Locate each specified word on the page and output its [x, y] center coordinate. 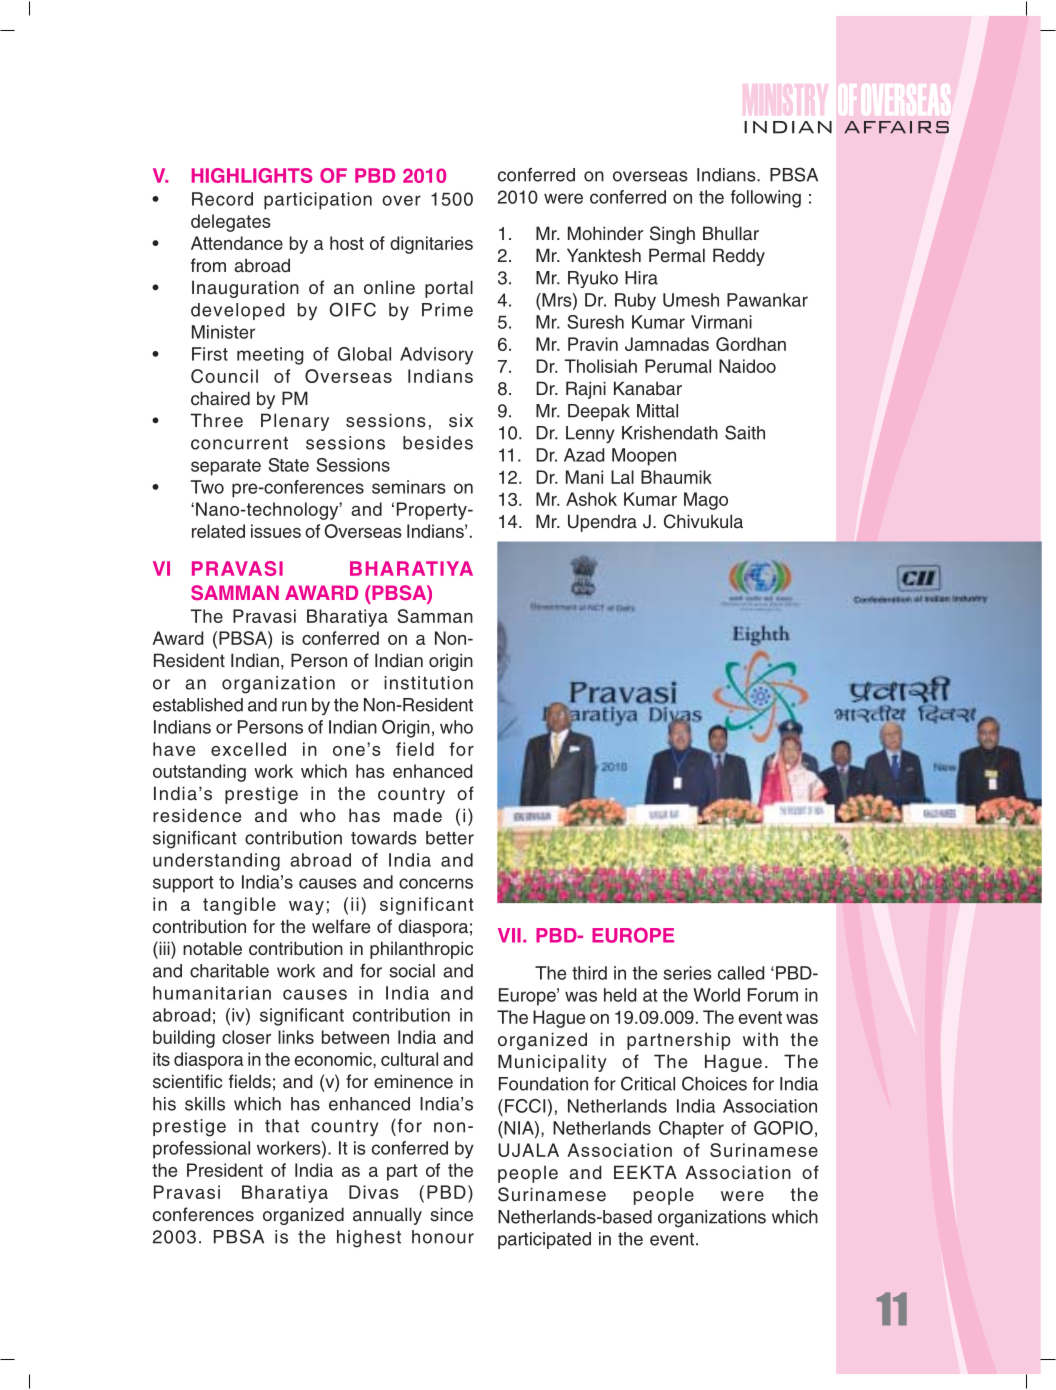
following [765, 199]
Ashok [591, 499]
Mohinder [605, 233]
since [451, 1214]
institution [428, 683]
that [282, 1126]
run [294, 706]
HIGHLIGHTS [252, 175]
